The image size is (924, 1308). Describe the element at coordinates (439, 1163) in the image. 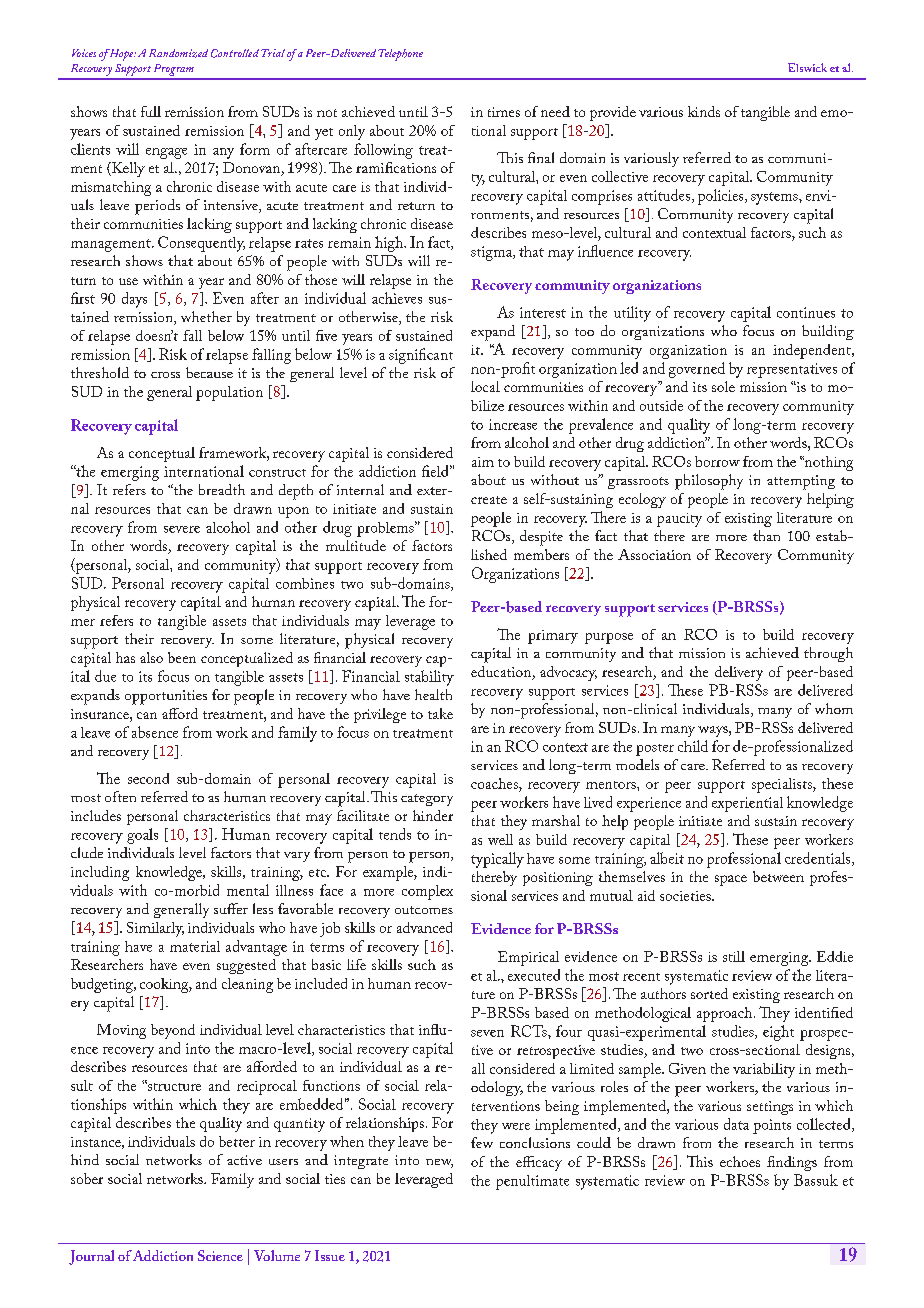

I see `new` at that location.
